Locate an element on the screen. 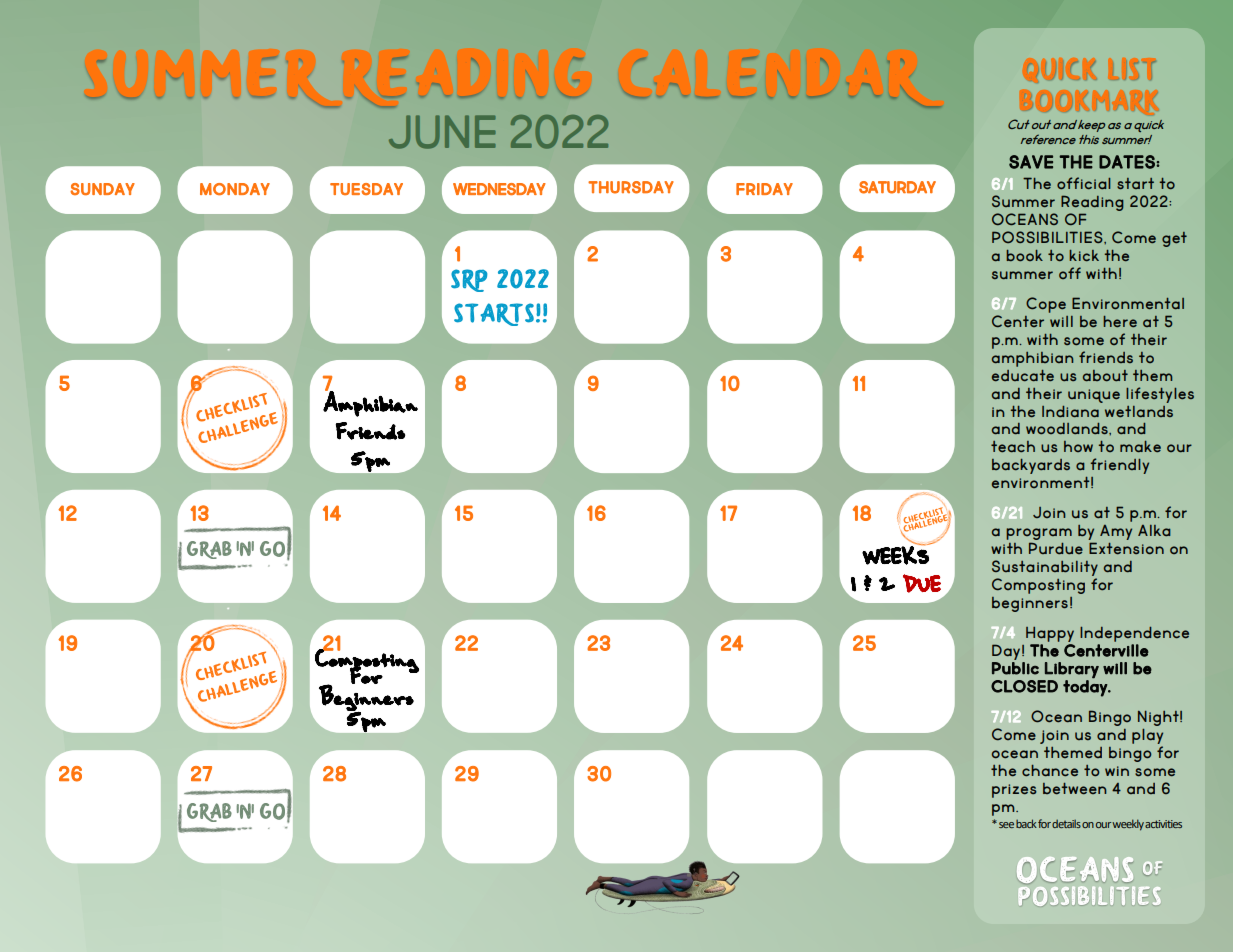 Image resolution: width=1233 pixels, height=952 pixels. MONDAY is located at coordinates (235, 189).
